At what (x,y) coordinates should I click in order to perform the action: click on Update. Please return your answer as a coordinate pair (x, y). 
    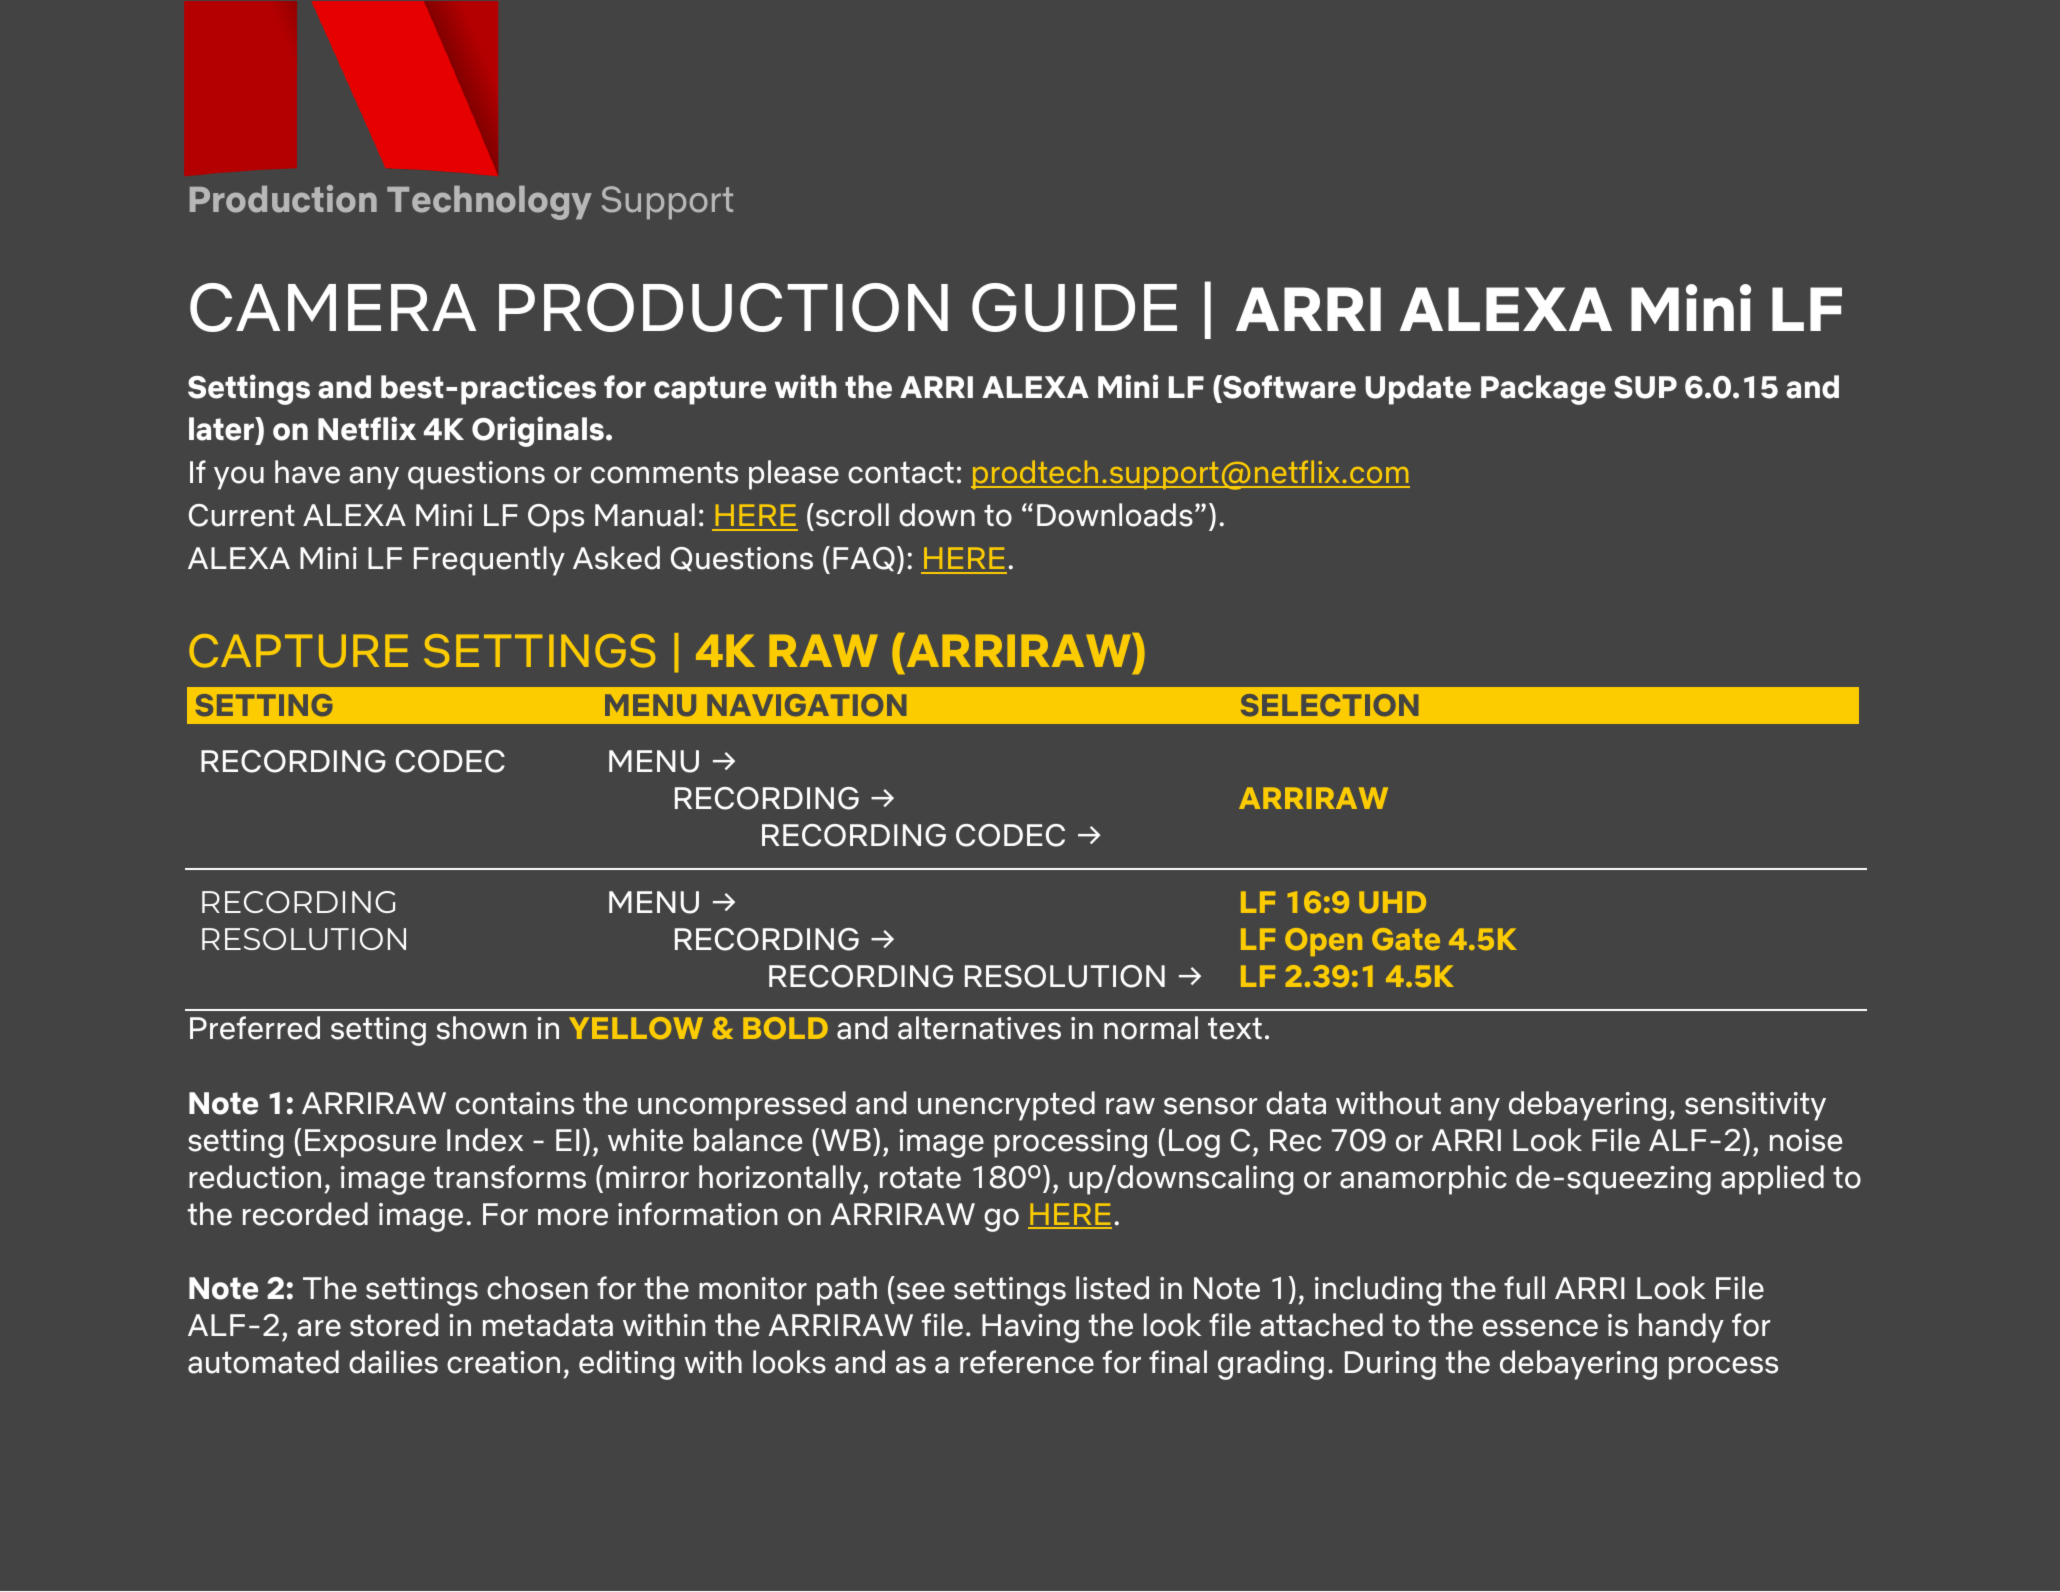
    Looking at the image, I should click on (1418, 390).
